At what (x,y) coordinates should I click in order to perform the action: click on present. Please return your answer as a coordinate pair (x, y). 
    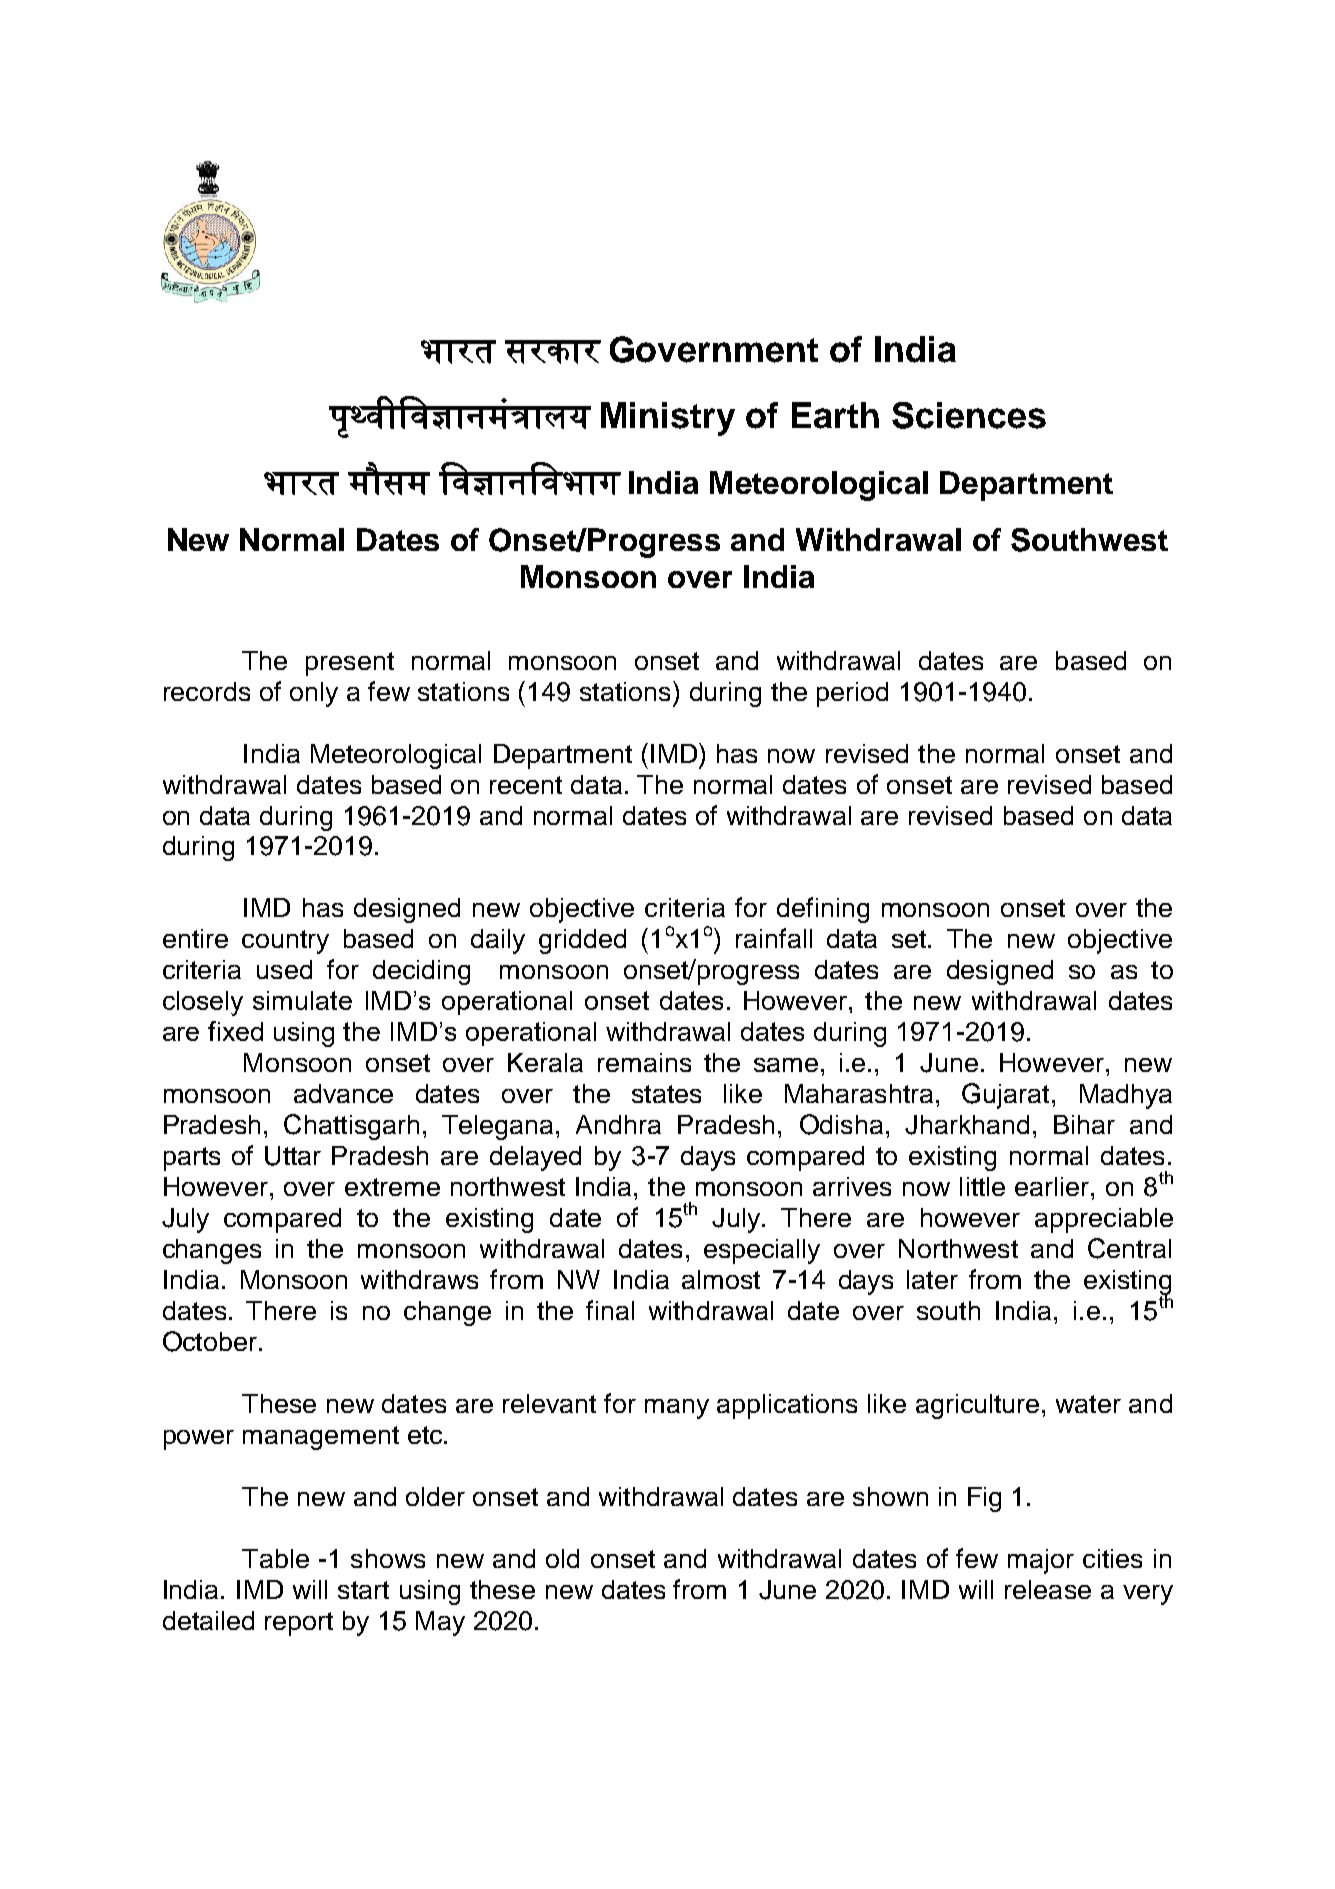
    Looking at the image, I should click on (350, 664).
